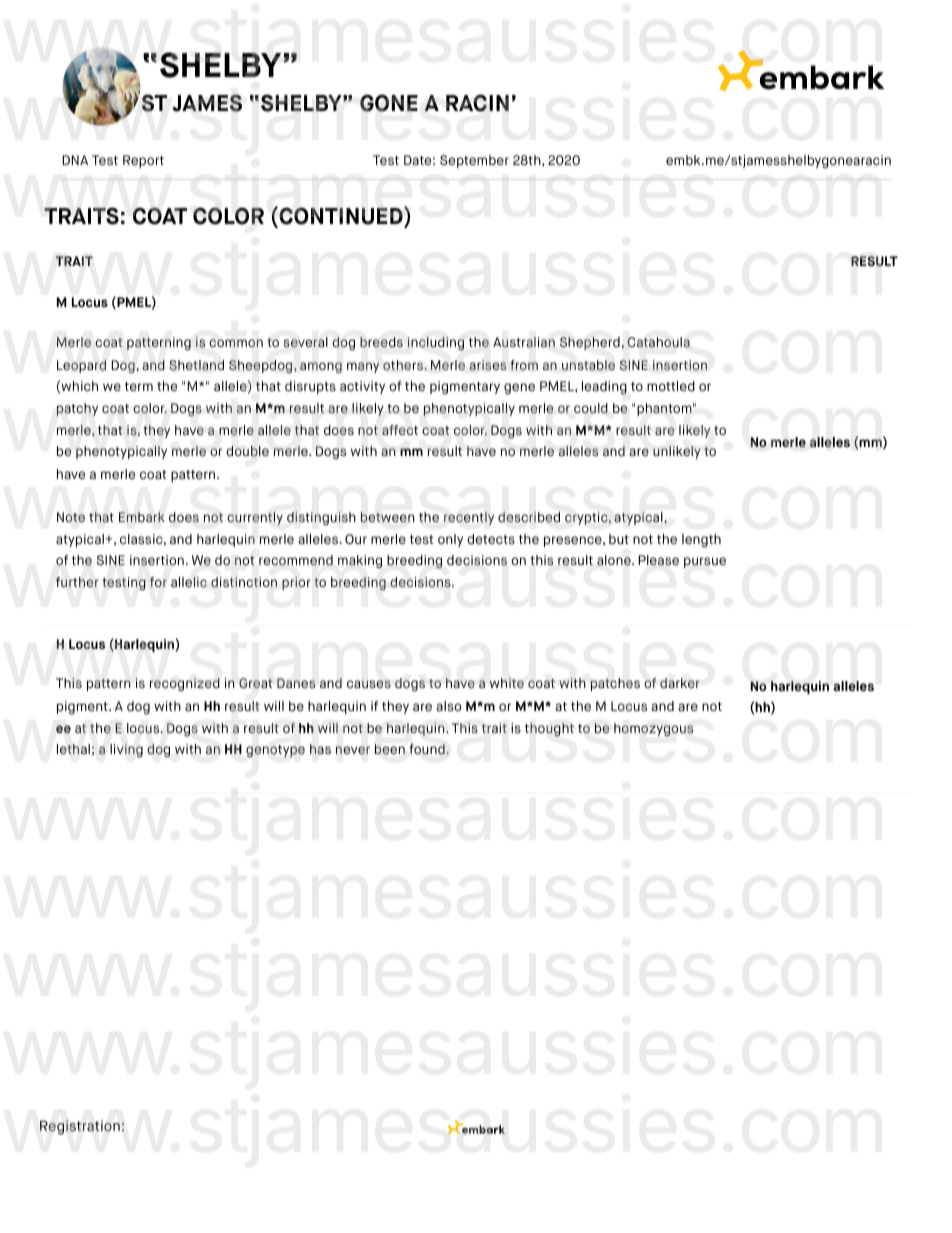 This page has height=1233, width=952. What do you see at coordinates (341, 217) in the page?
I see `CONTINUED` at bounding box center [341, 217].
